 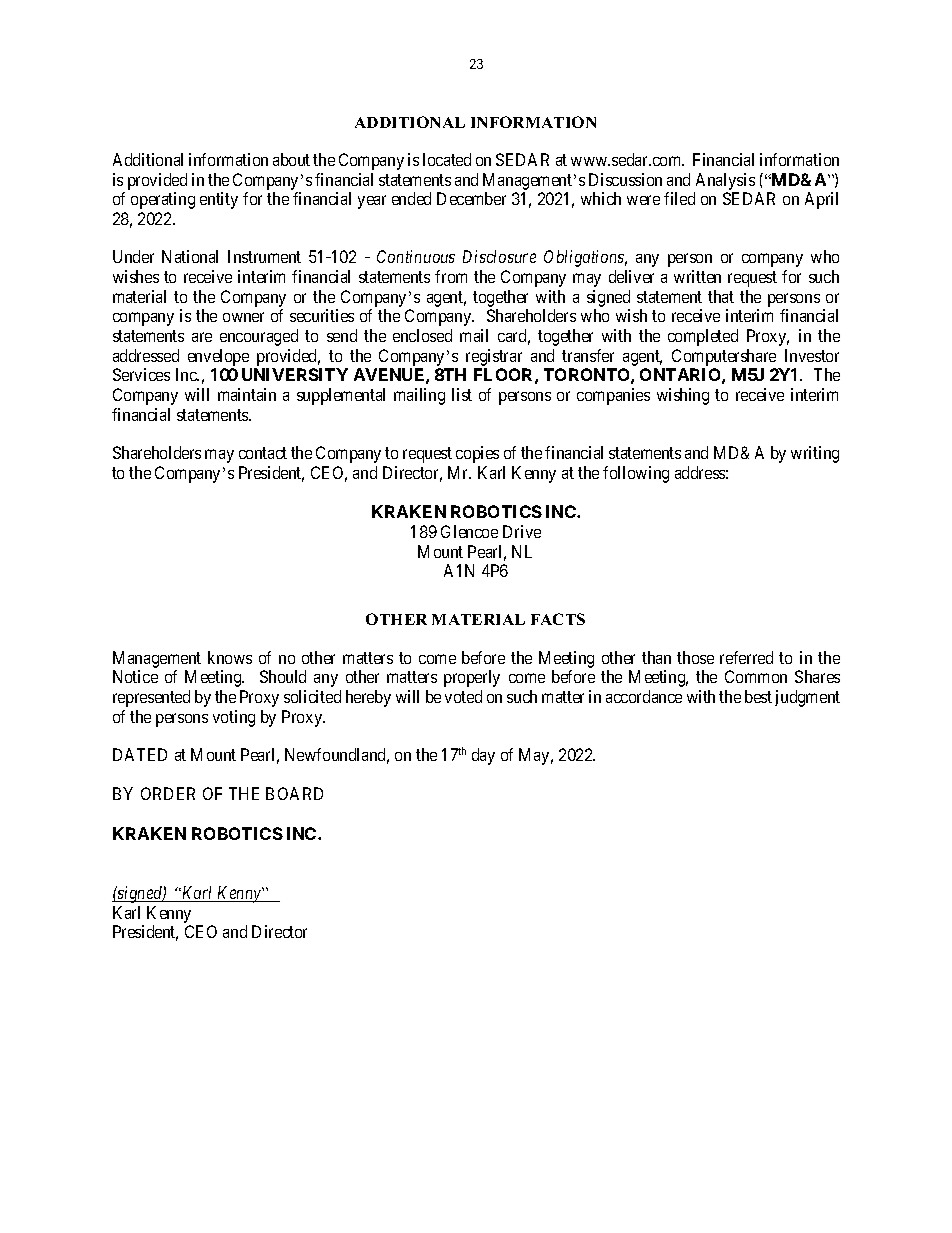 What do you see at coordinates (263, 453) in the document?
I see `contact` at bounding box center [263, 453].
